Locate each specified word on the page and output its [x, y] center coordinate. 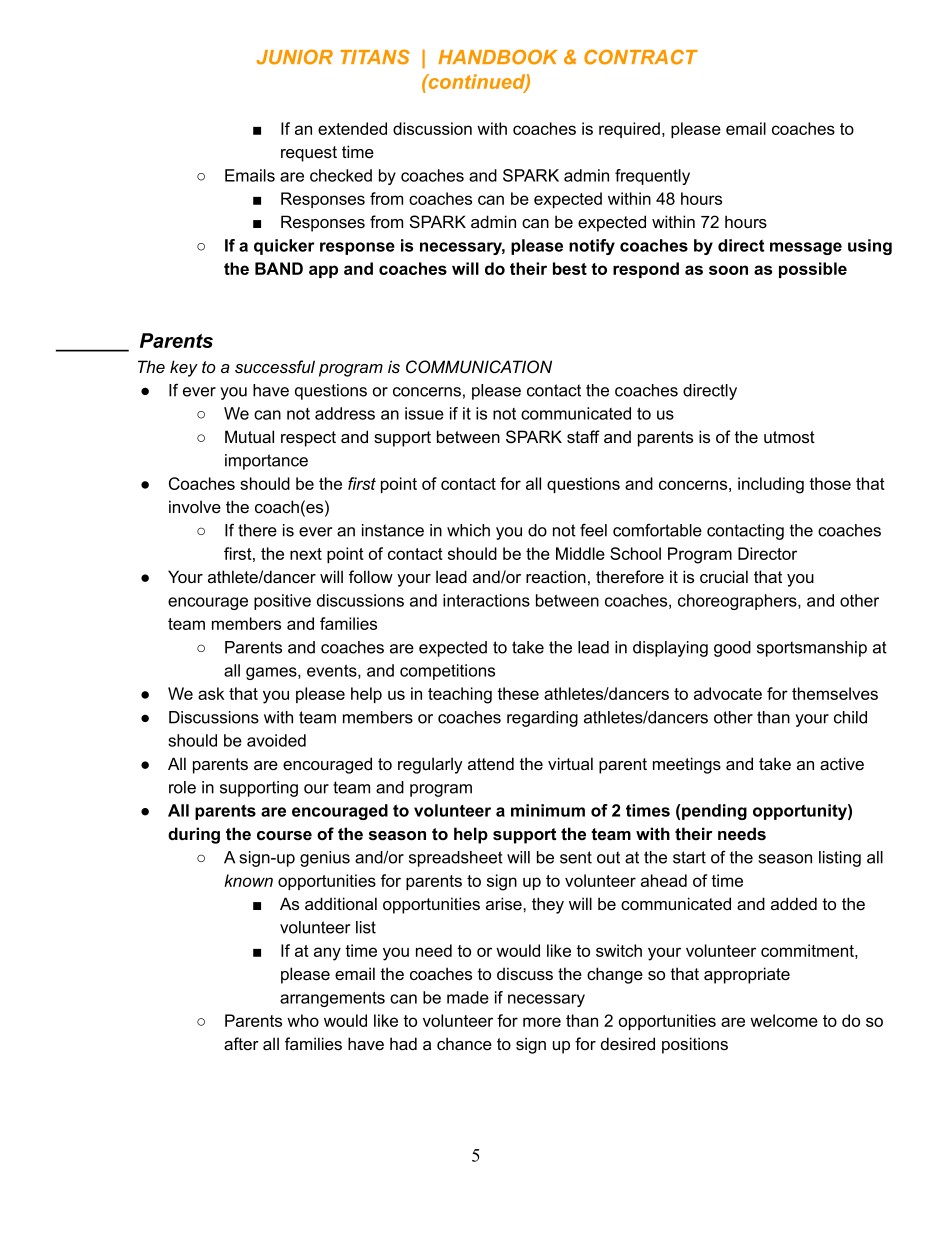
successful [275, 366]
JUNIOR [295, 57]
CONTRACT [641, 57]
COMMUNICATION [479, 367]
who [303, 1020]
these [518, 693]
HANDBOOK [497, 57]
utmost [789, 437]
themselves [835, 693]
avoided [276, 740]
